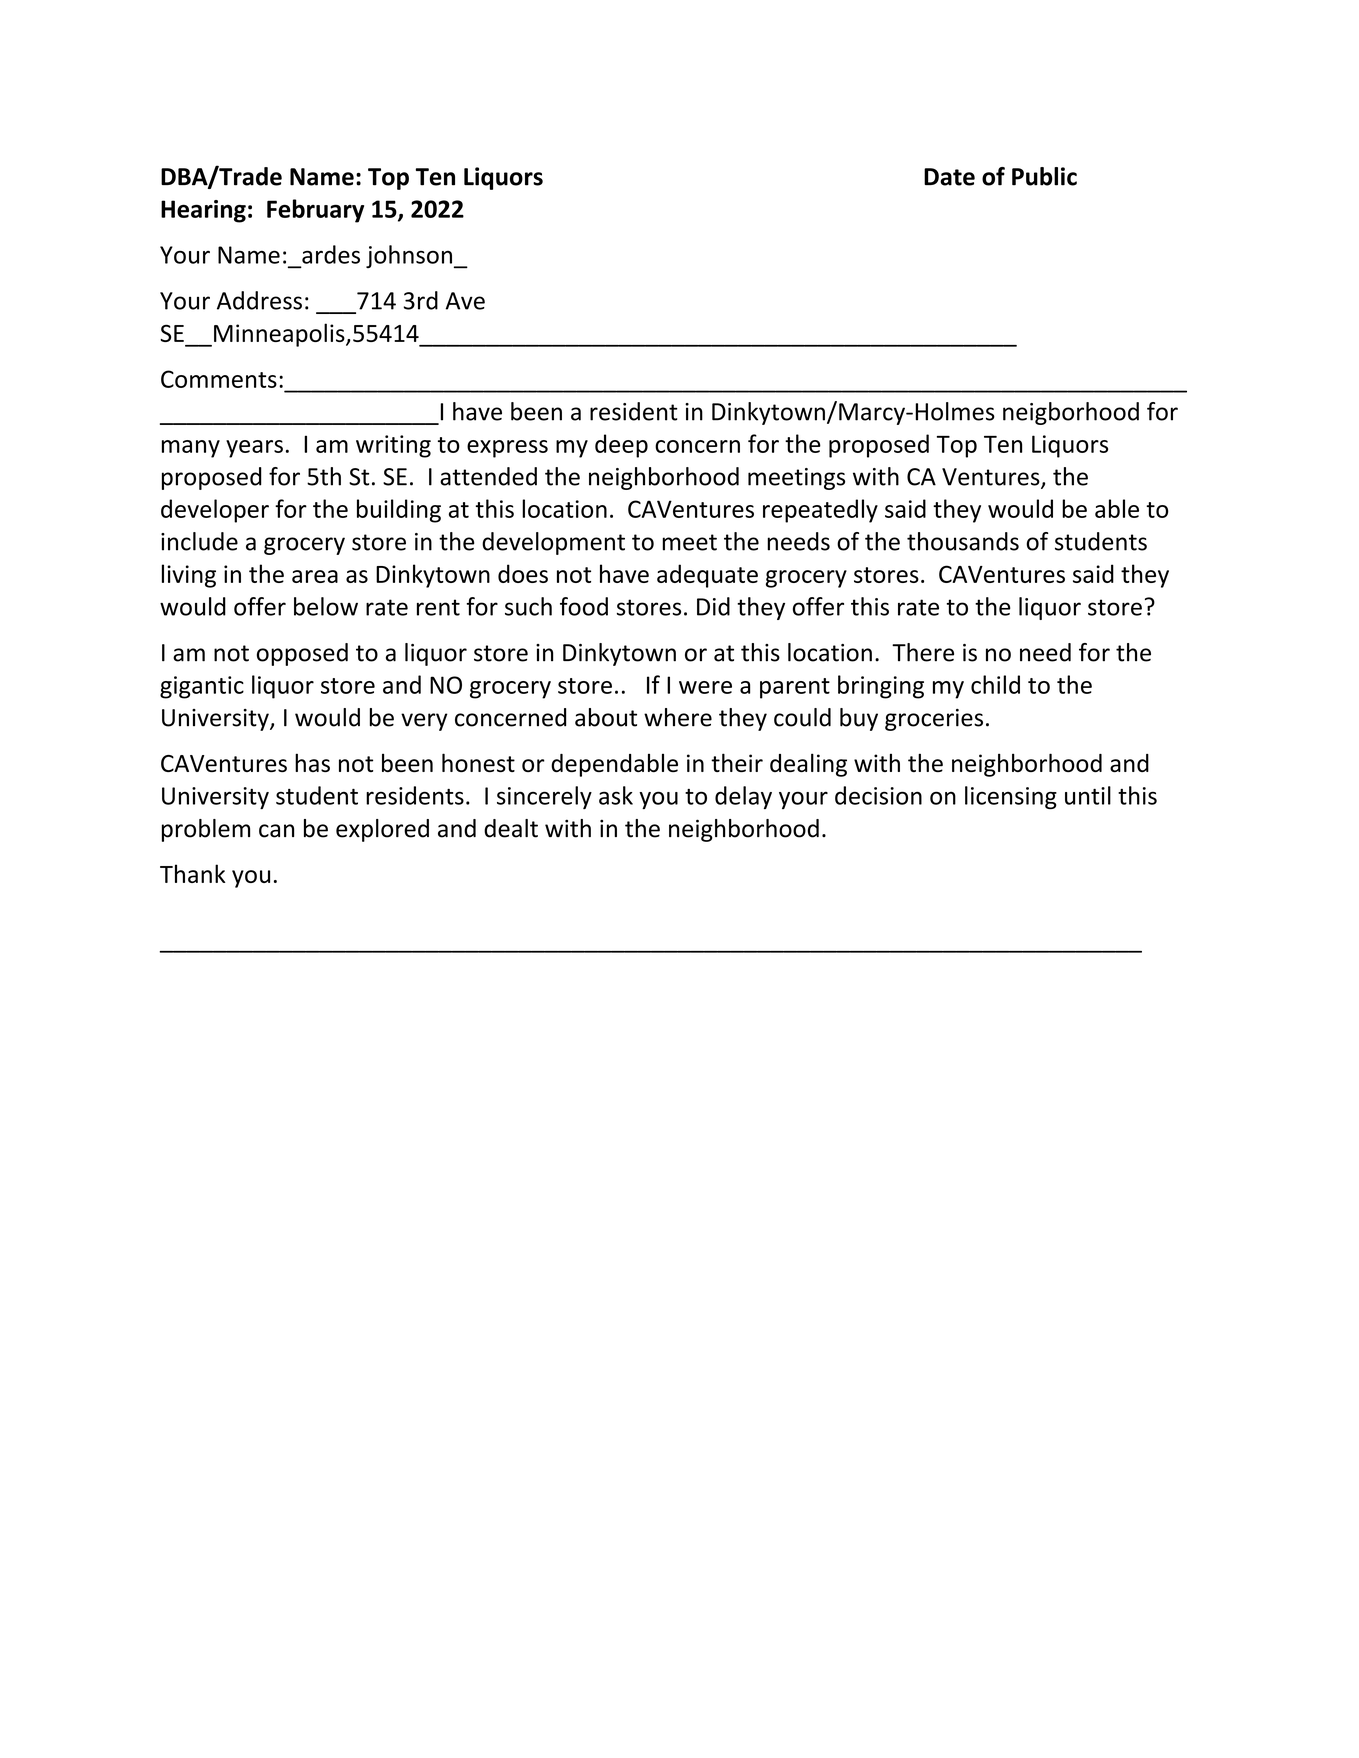 This document has height=1758, width=1359. What do you see at coordinates (553, 543) in the document?
I see `development` at bounding box center [553, 543].
